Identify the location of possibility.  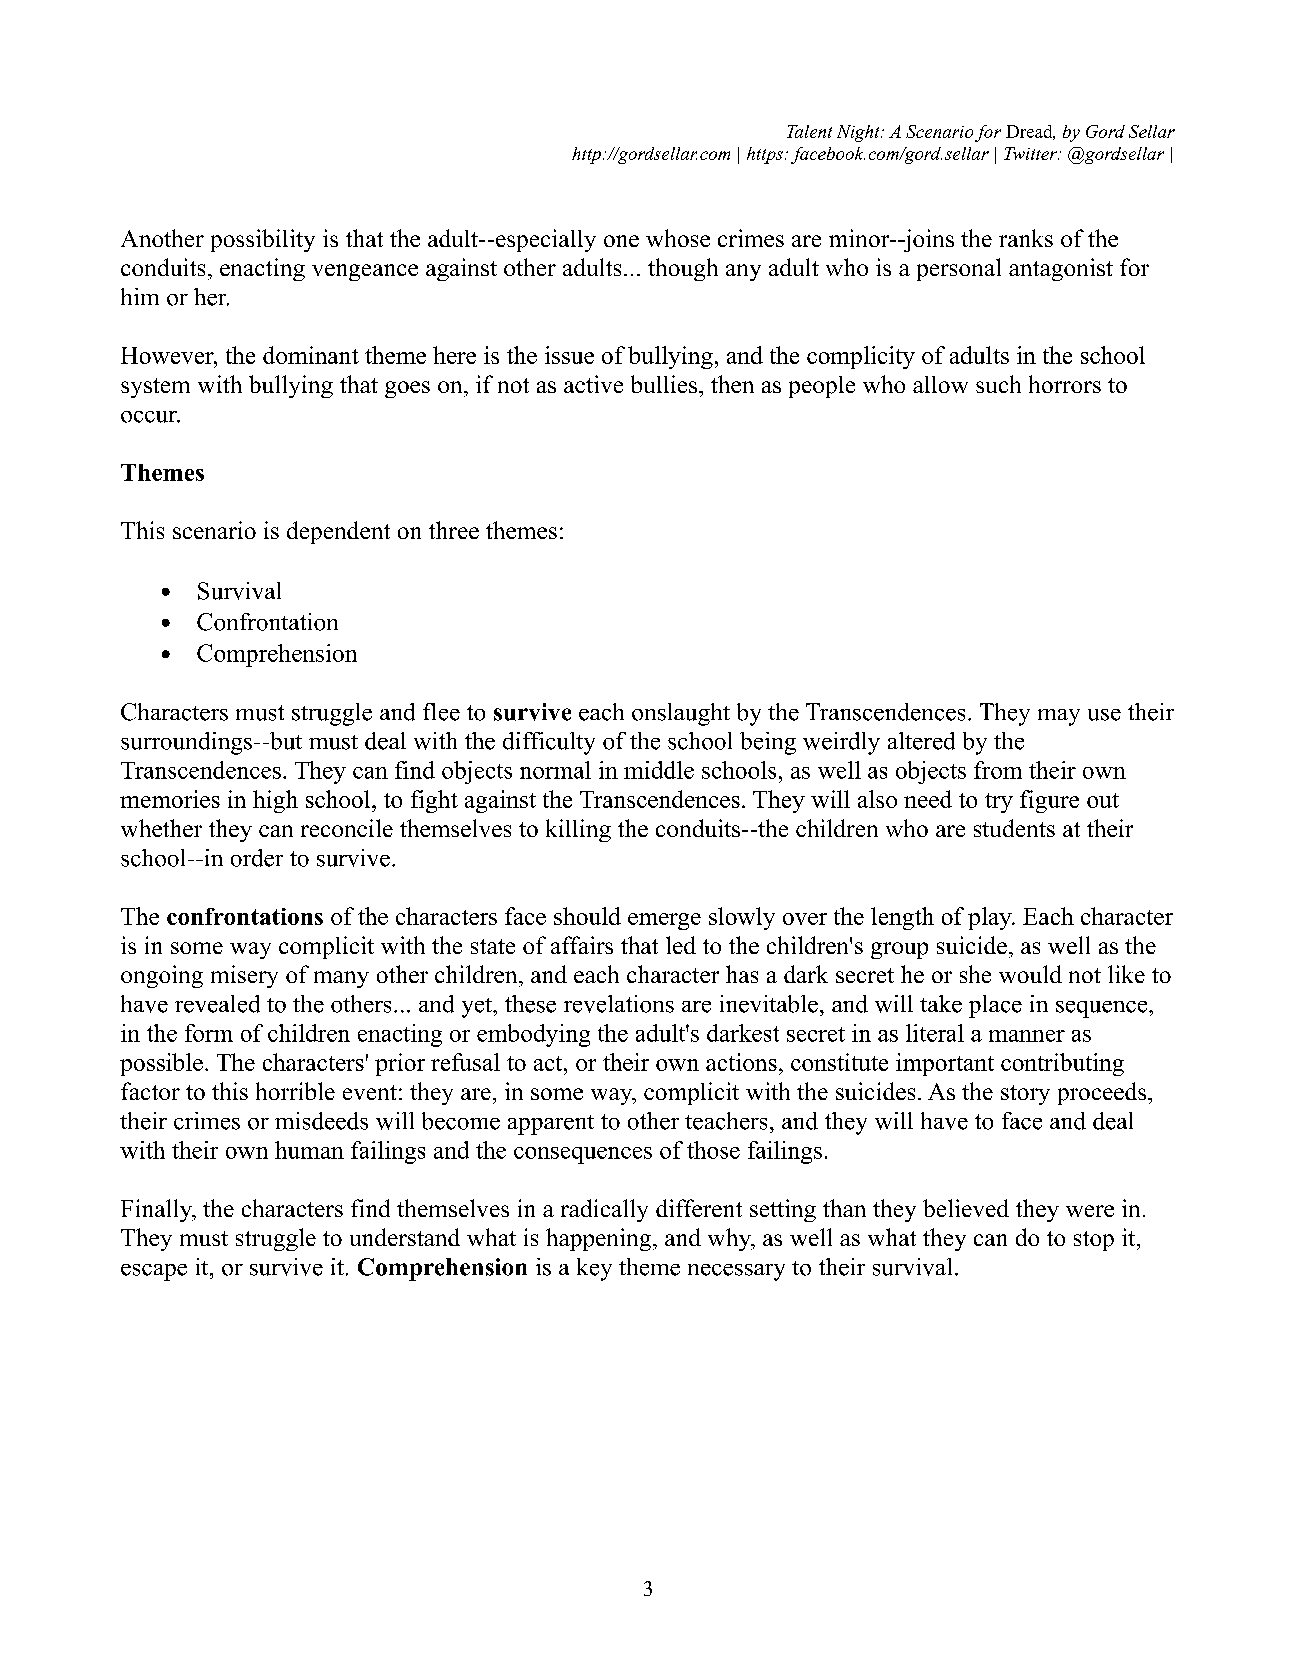
(263, 240).
